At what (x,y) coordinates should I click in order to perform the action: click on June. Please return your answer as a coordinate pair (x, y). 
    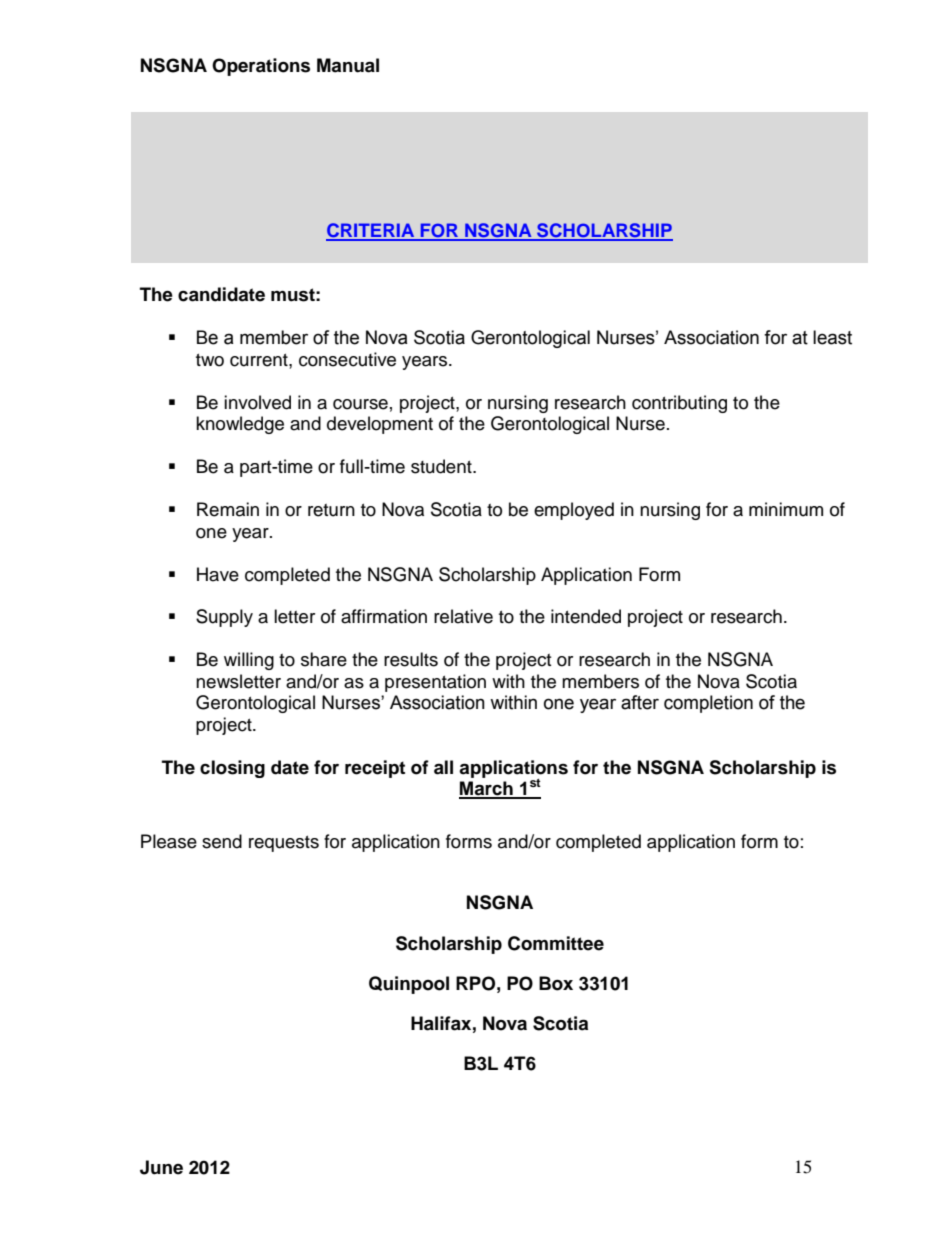
    Looking at the image, I should click on (161, 1167).
